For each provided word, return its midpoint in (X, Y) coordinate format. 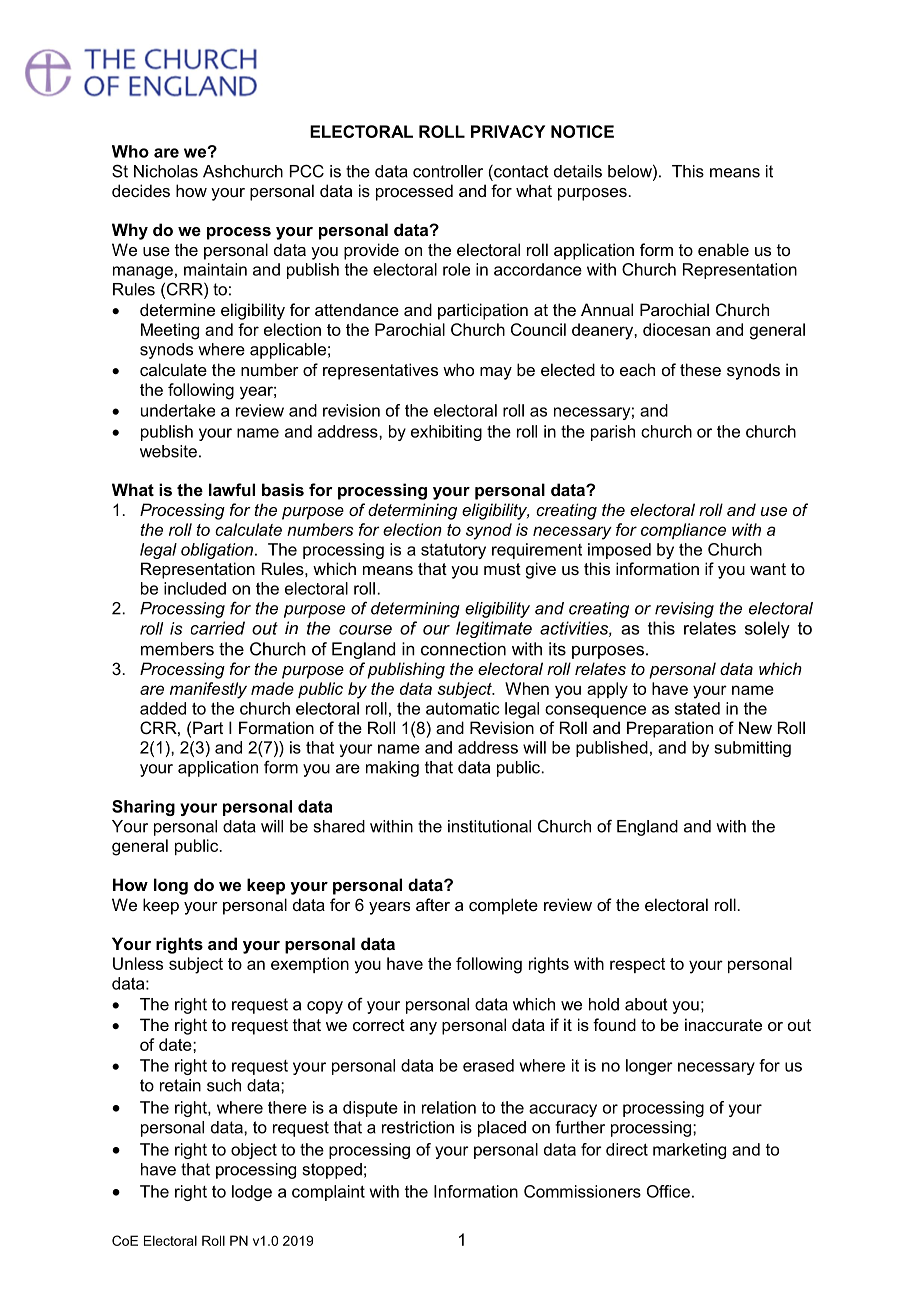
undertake (178, 410)
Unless (138, 963)
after (433, 904)
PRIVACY (508, 131)
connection (463, 649)
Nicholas (166, 171)
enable (723, 249)
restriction (418, 1127)
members (177, 649)
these (700, 369)
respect (637, 965)
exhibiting (446, 433)
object (254, 1151)
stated (697, 708)
